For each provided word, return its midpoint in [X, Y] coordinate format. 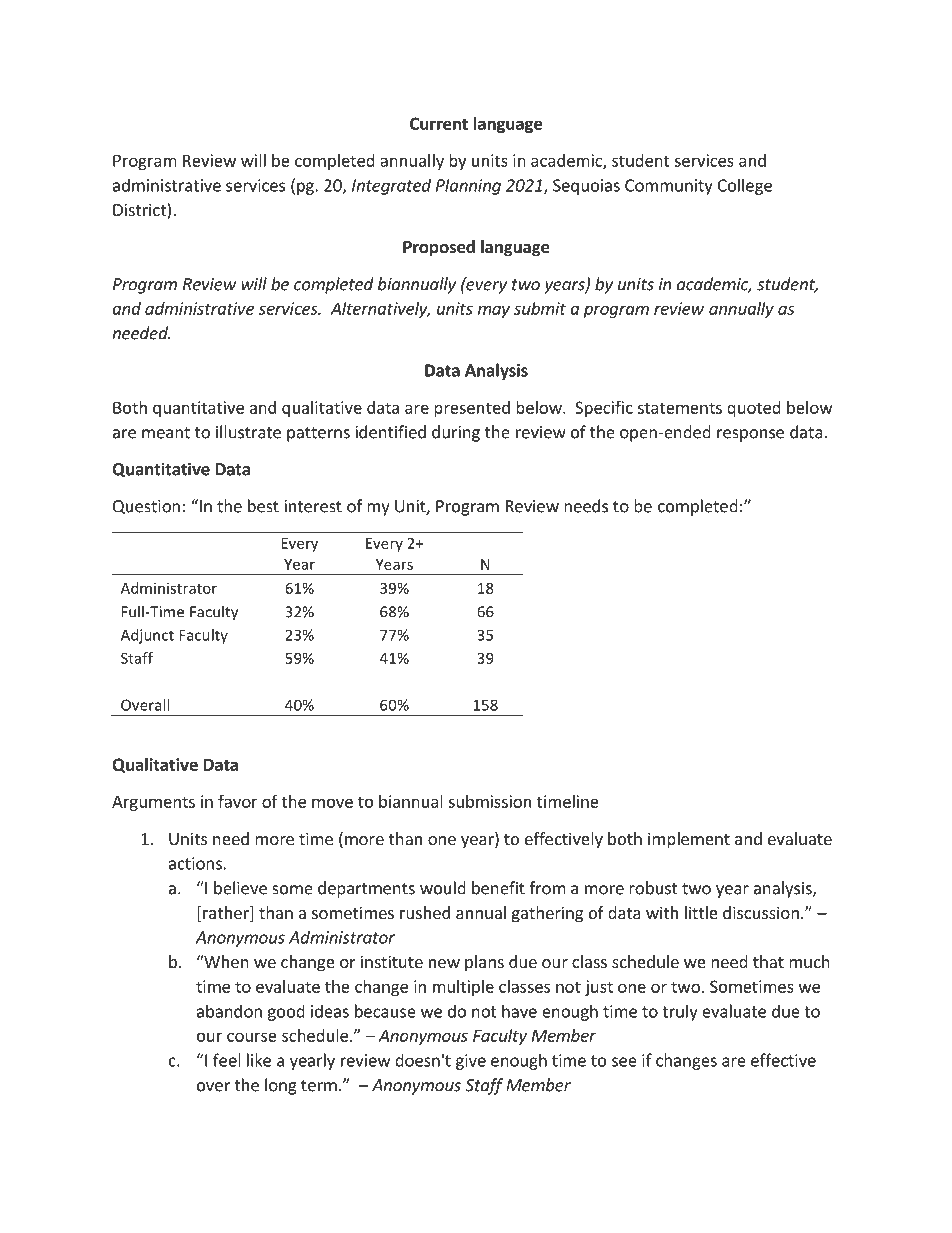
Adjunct [147, 636]
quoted [754, 409]
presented [472, 409]
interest [313, 506]
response [750, 435]
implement [689, 840]
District [140, 211]
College [745, 186]
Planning [468, 187]
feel [227, 1060]
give [471, 1062]
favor [238, 801]
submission [489, 801]
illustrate [248, 432]
